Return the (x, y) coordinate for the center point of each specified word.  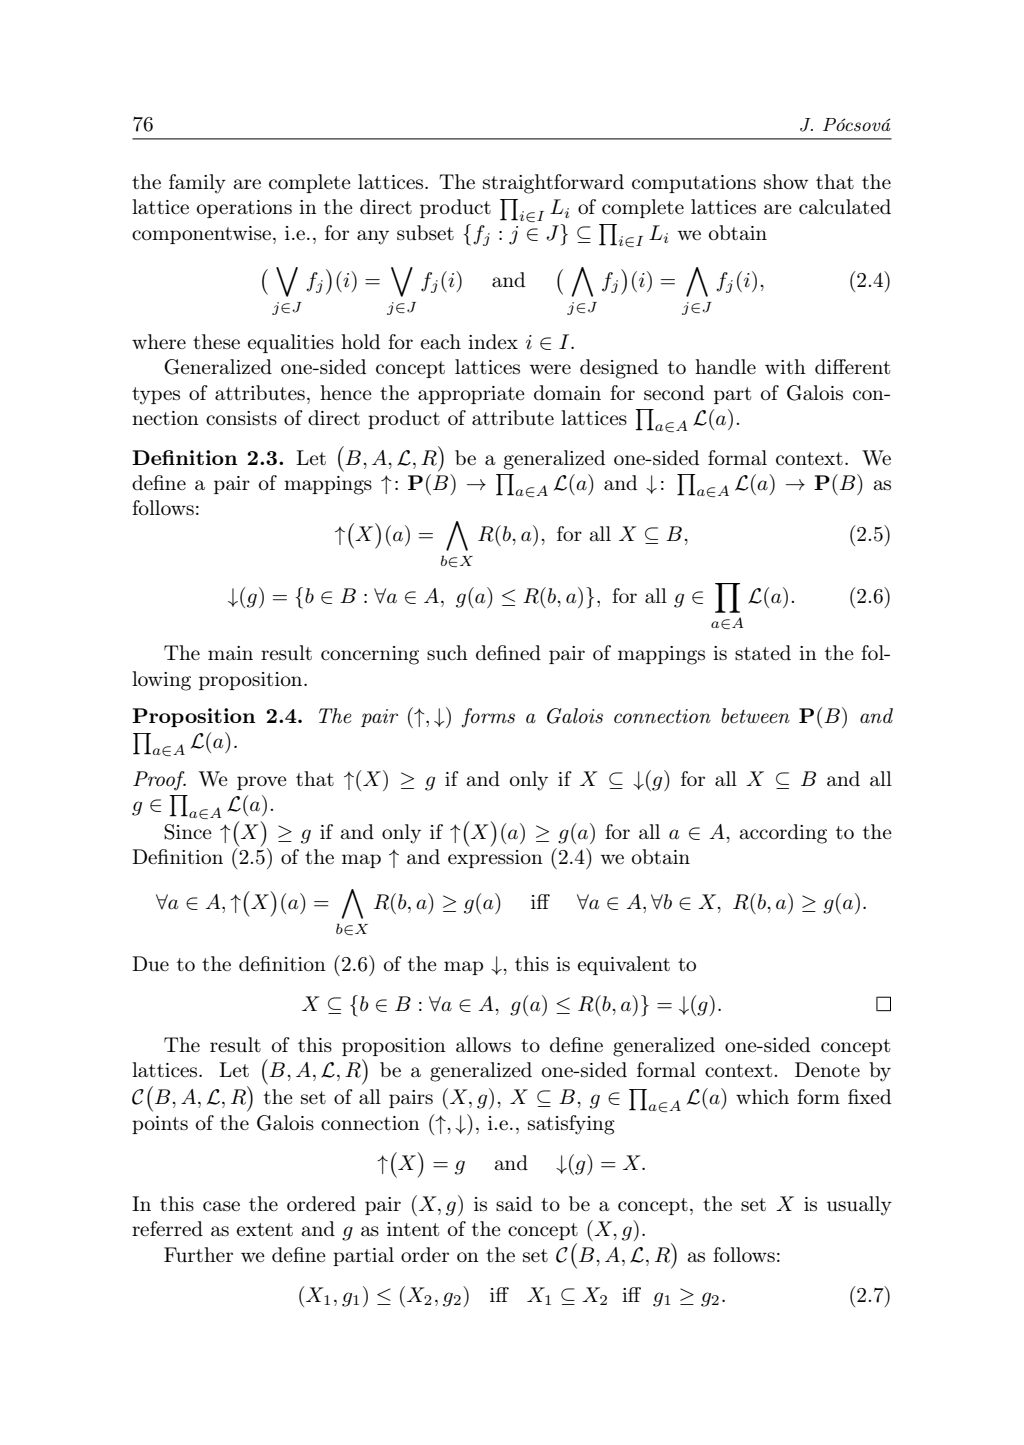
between (755, 716)
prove (262, 783)
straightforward (553, 184)
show (786, 182)
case (221, 1206)
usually (859, 1206)
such (447, 653)
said (514, 1203)
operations (244, 209)
